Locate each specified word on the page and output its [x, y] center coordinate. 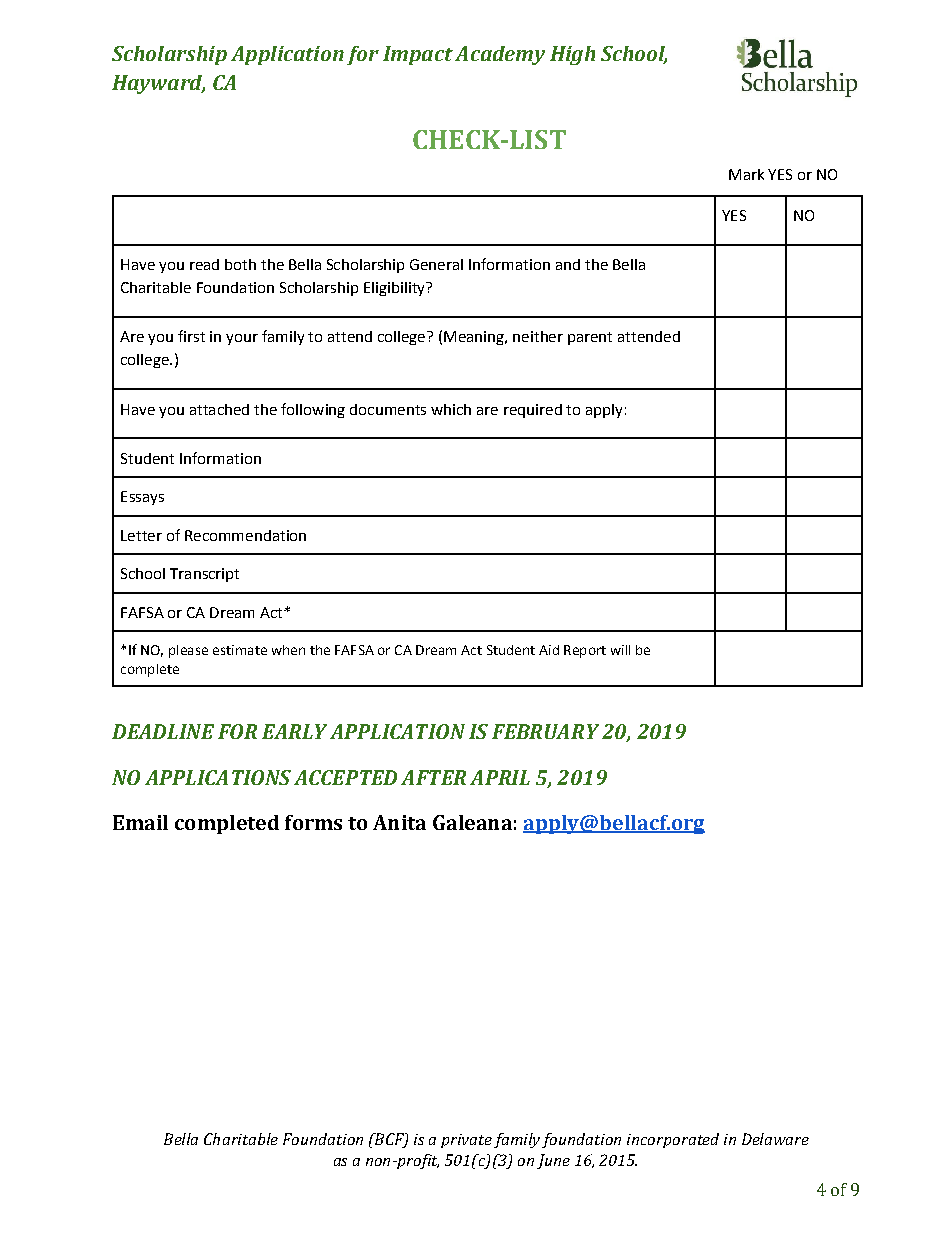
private [466, 1141]
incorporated [673, 1140]
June [553, 1161]
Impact [418, 55]
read [204, 264]
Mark [746, 174]
